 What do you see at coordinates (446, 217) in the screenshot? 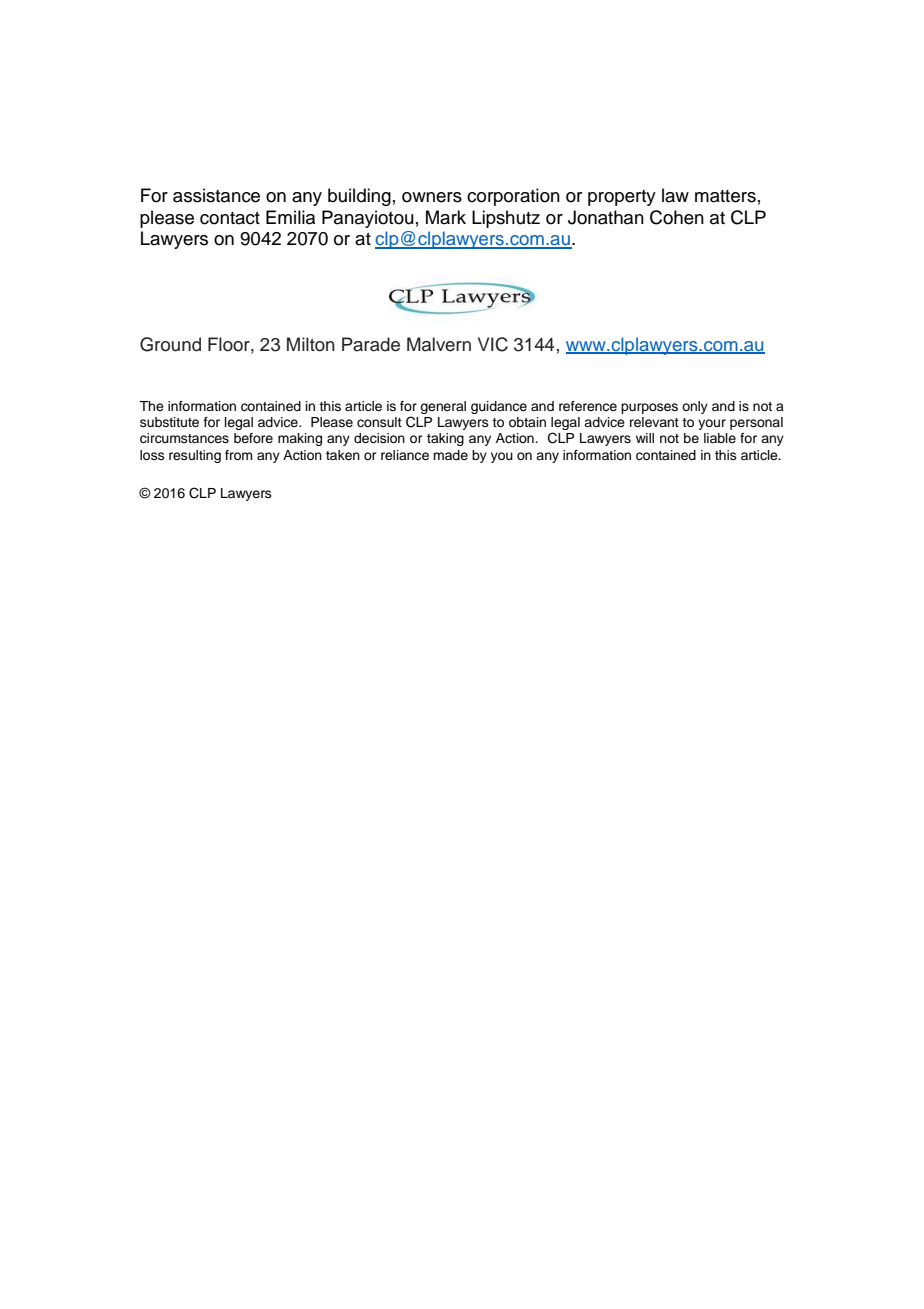
I see `Mark` at bounding box center [446, 217].
